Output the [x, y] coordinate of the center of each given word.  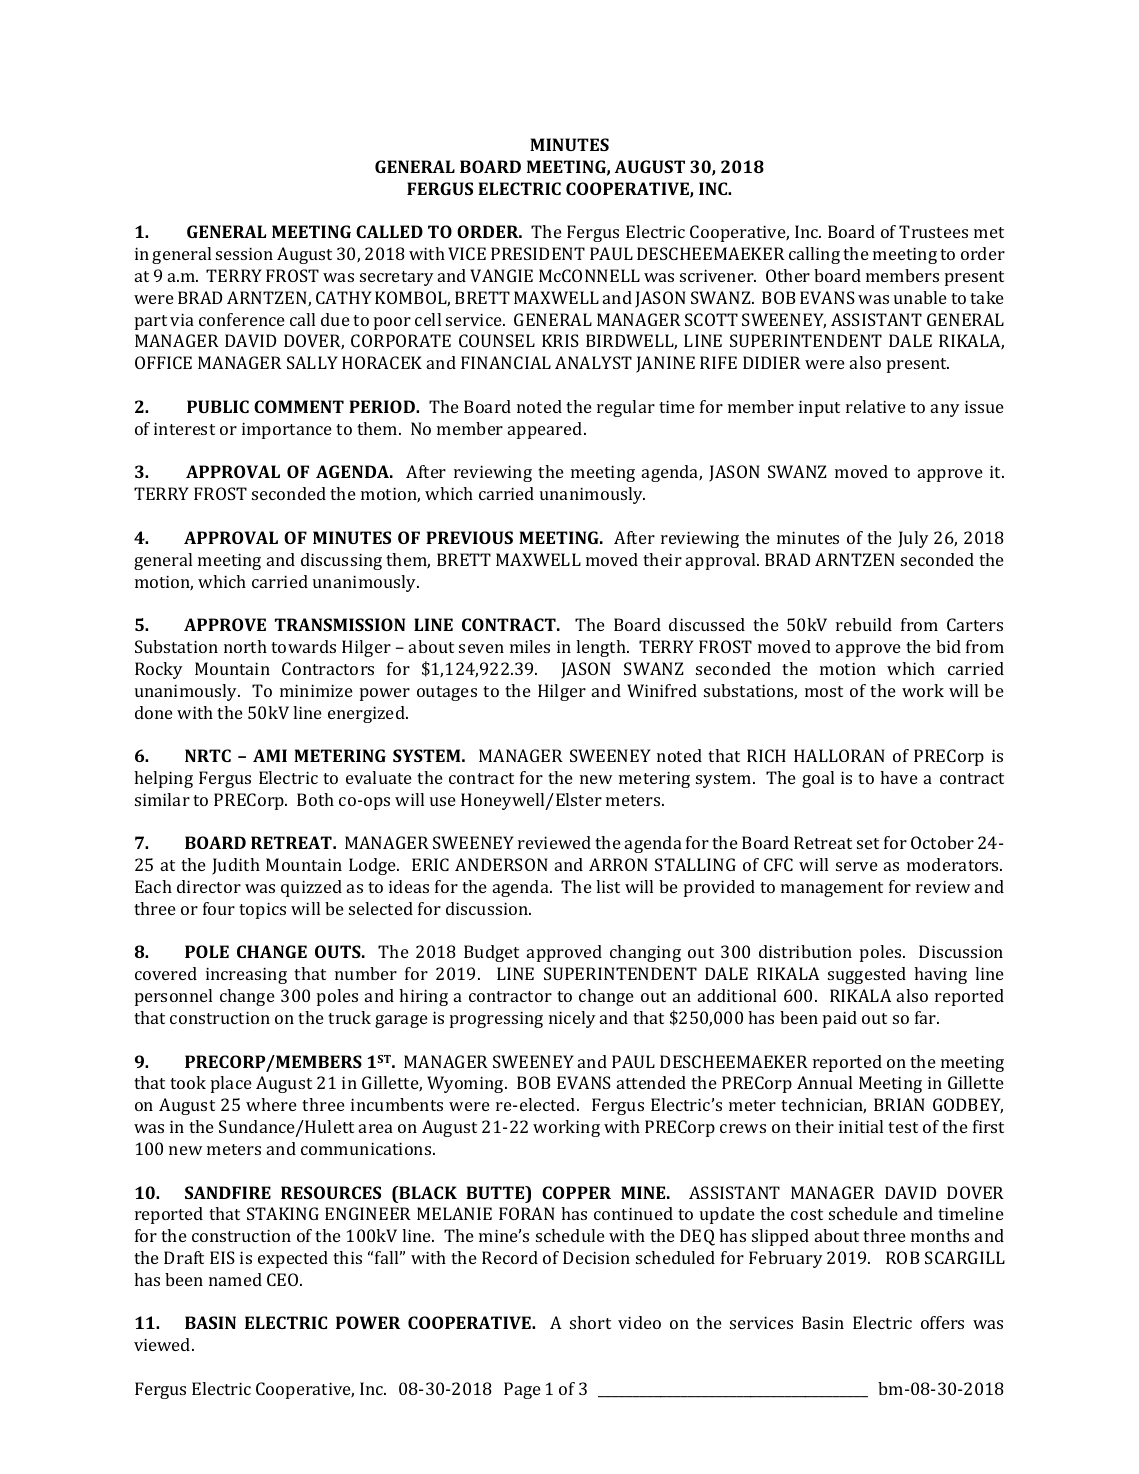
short [590, 1322]
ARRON [618, 864]
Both [315, 799]
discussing [341, 561]
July [913, 539]
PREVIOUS [469, 537]
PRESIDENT [538, 253]
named [235, 1279]
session [244, 254]
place [231, 1084]
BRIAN [899, 1104]
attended [651, 1082]
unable [920, 297]
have [899, 777]
